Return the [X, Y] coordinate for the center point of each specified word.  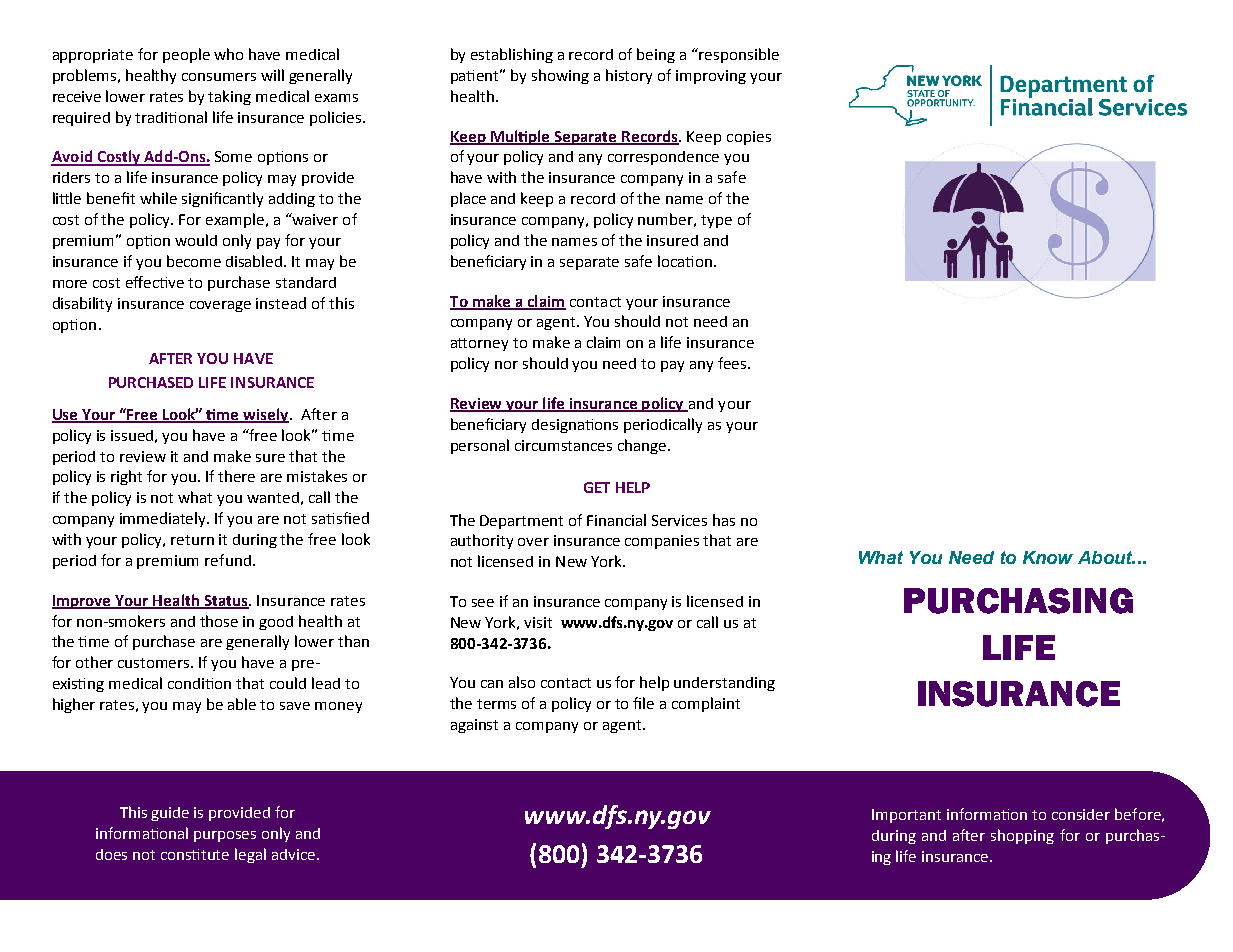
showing [560, 76]
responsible [739, 55]
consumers [219, 77]
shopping [1022, 836]
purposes [225, 836]
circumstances [563, 445]
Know [1048, 557]
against [474, 726]
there [236, 476]
